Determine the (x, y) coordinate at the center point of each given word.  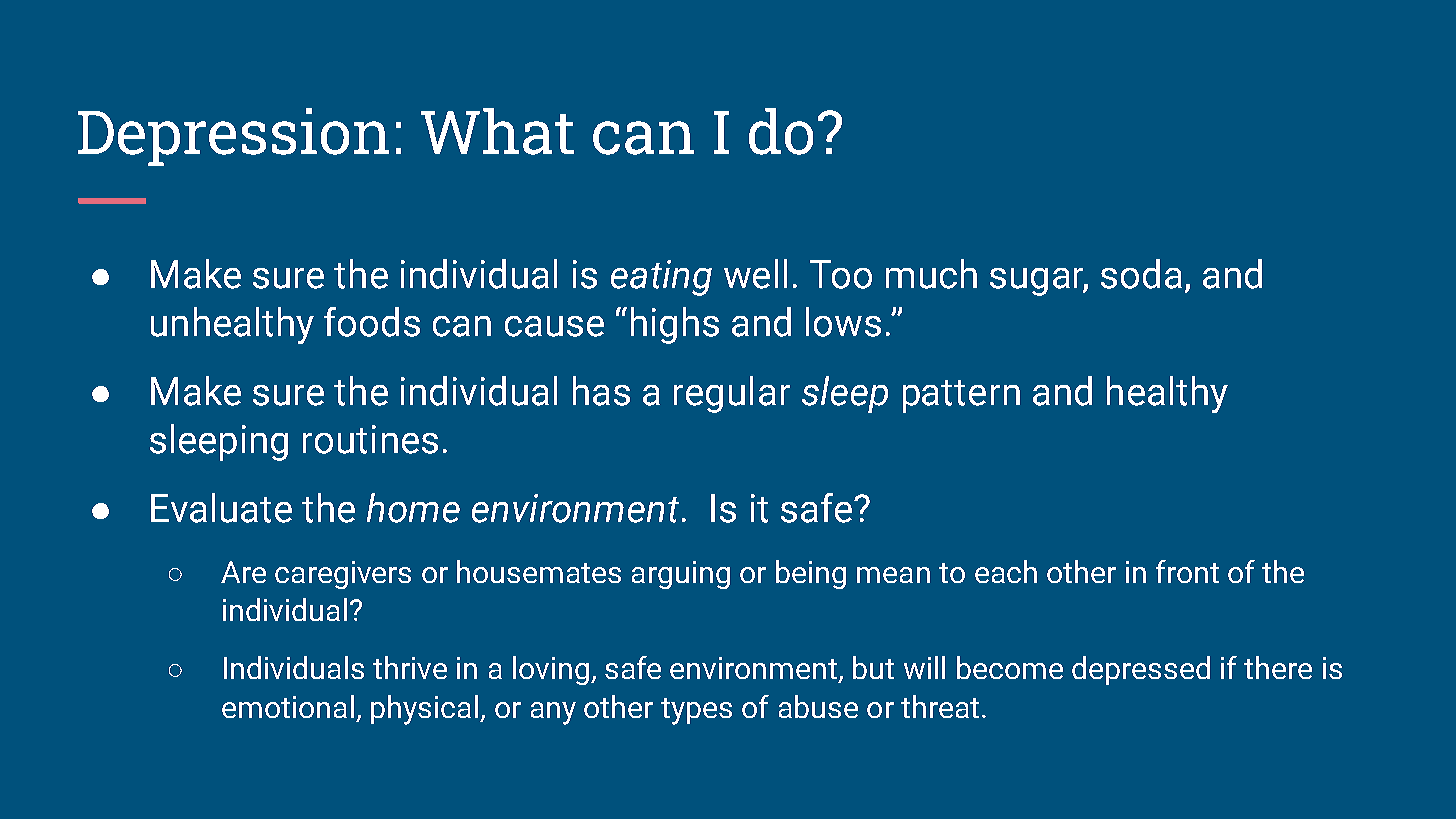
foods (372, 322)
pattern (961, 396)
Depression (233, 137)
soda (1141, 274)
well (755, 274)
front (1187, 571)
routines (370, 439)
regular (732, 394)
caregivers (343, 575)
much (931, 274)
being (811, 574)
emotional (288, 706)
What (497, 131)
